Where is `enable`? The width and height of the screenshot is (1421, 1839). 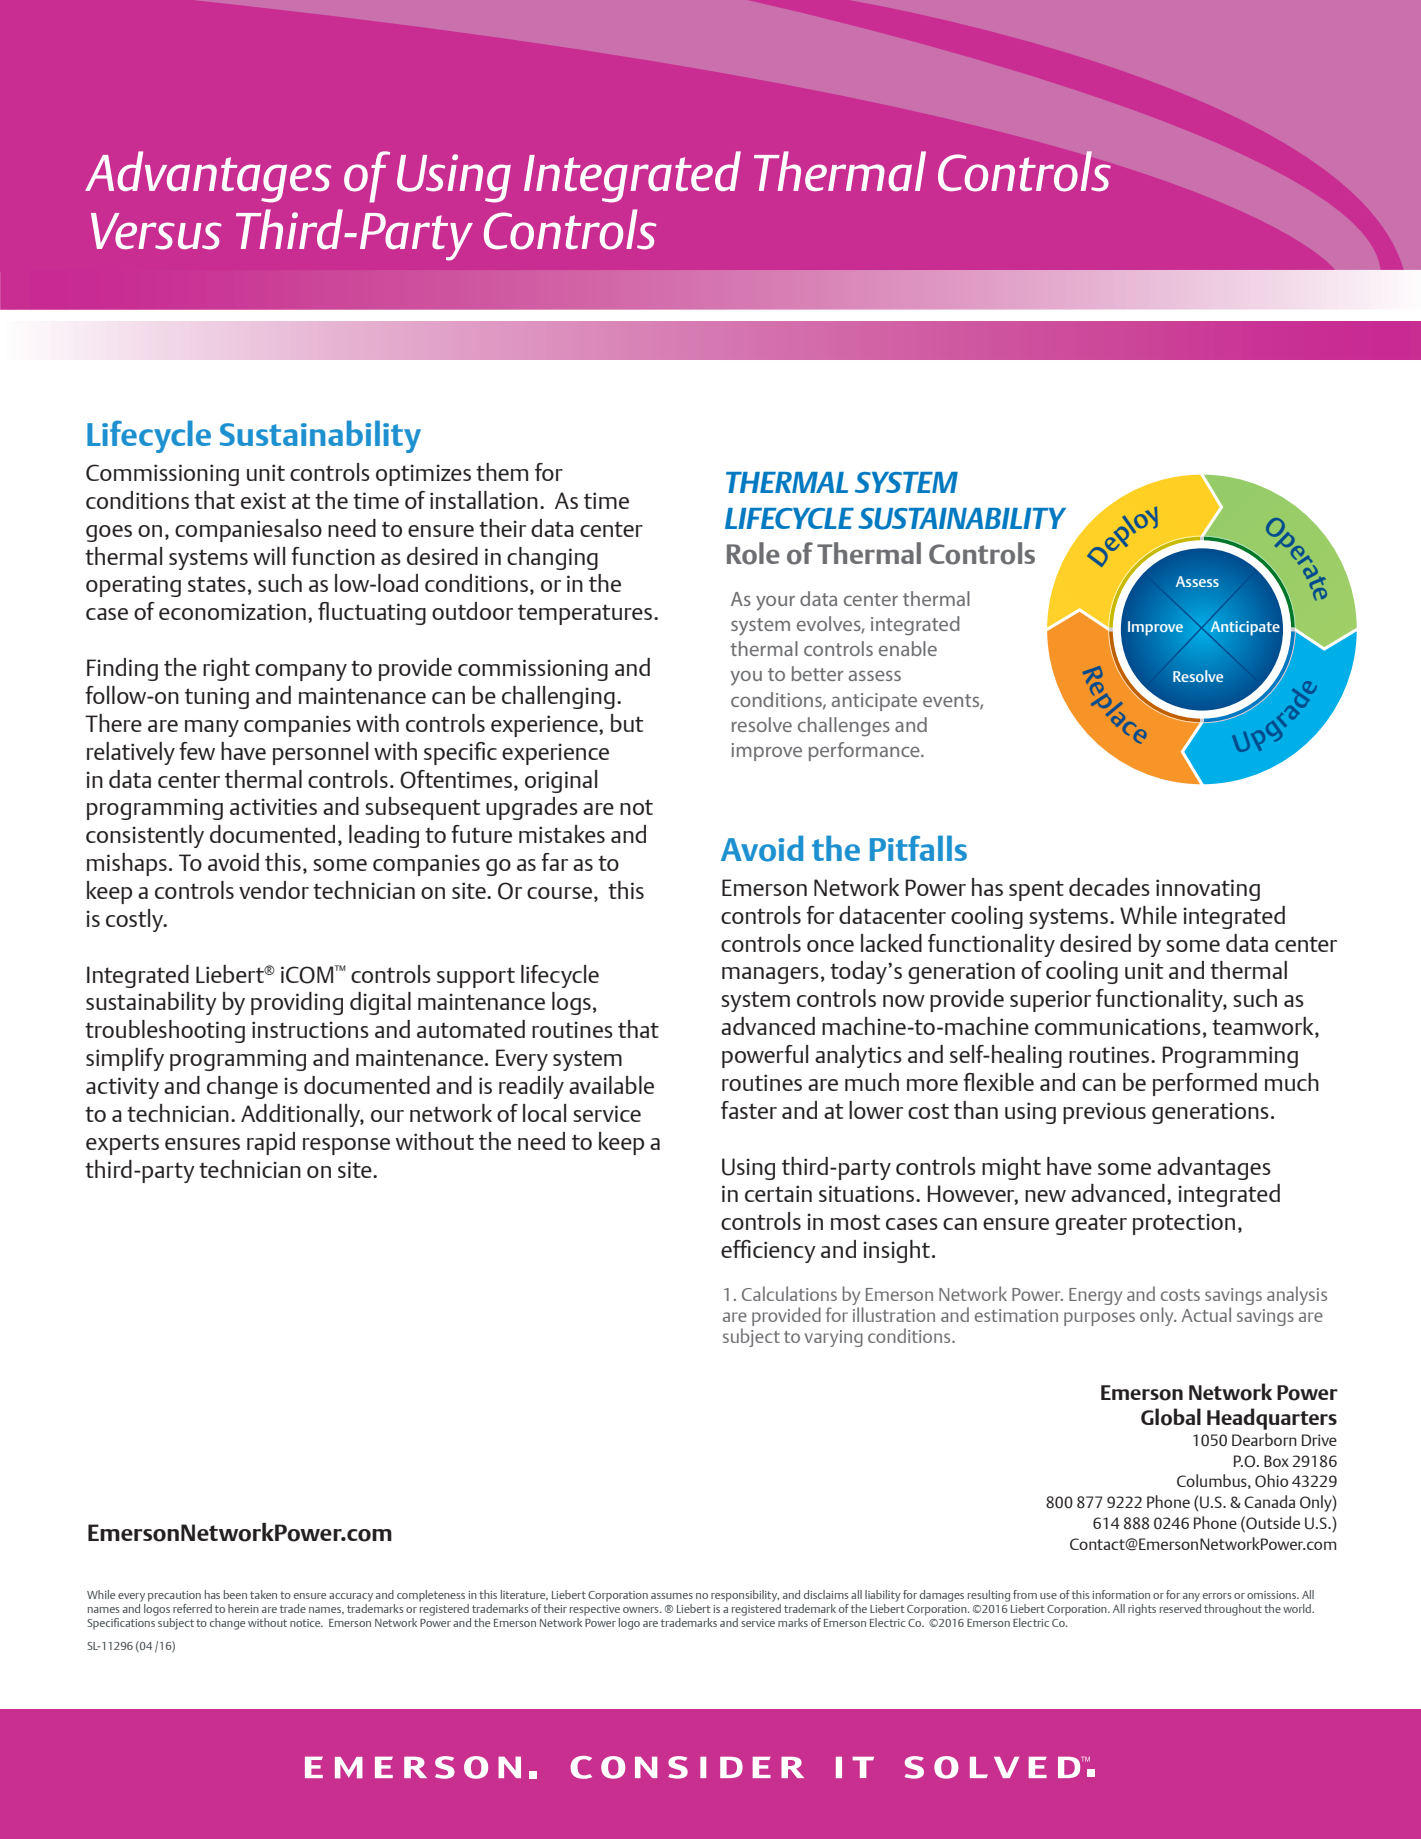 enable is located at coordinates (908, 648).
